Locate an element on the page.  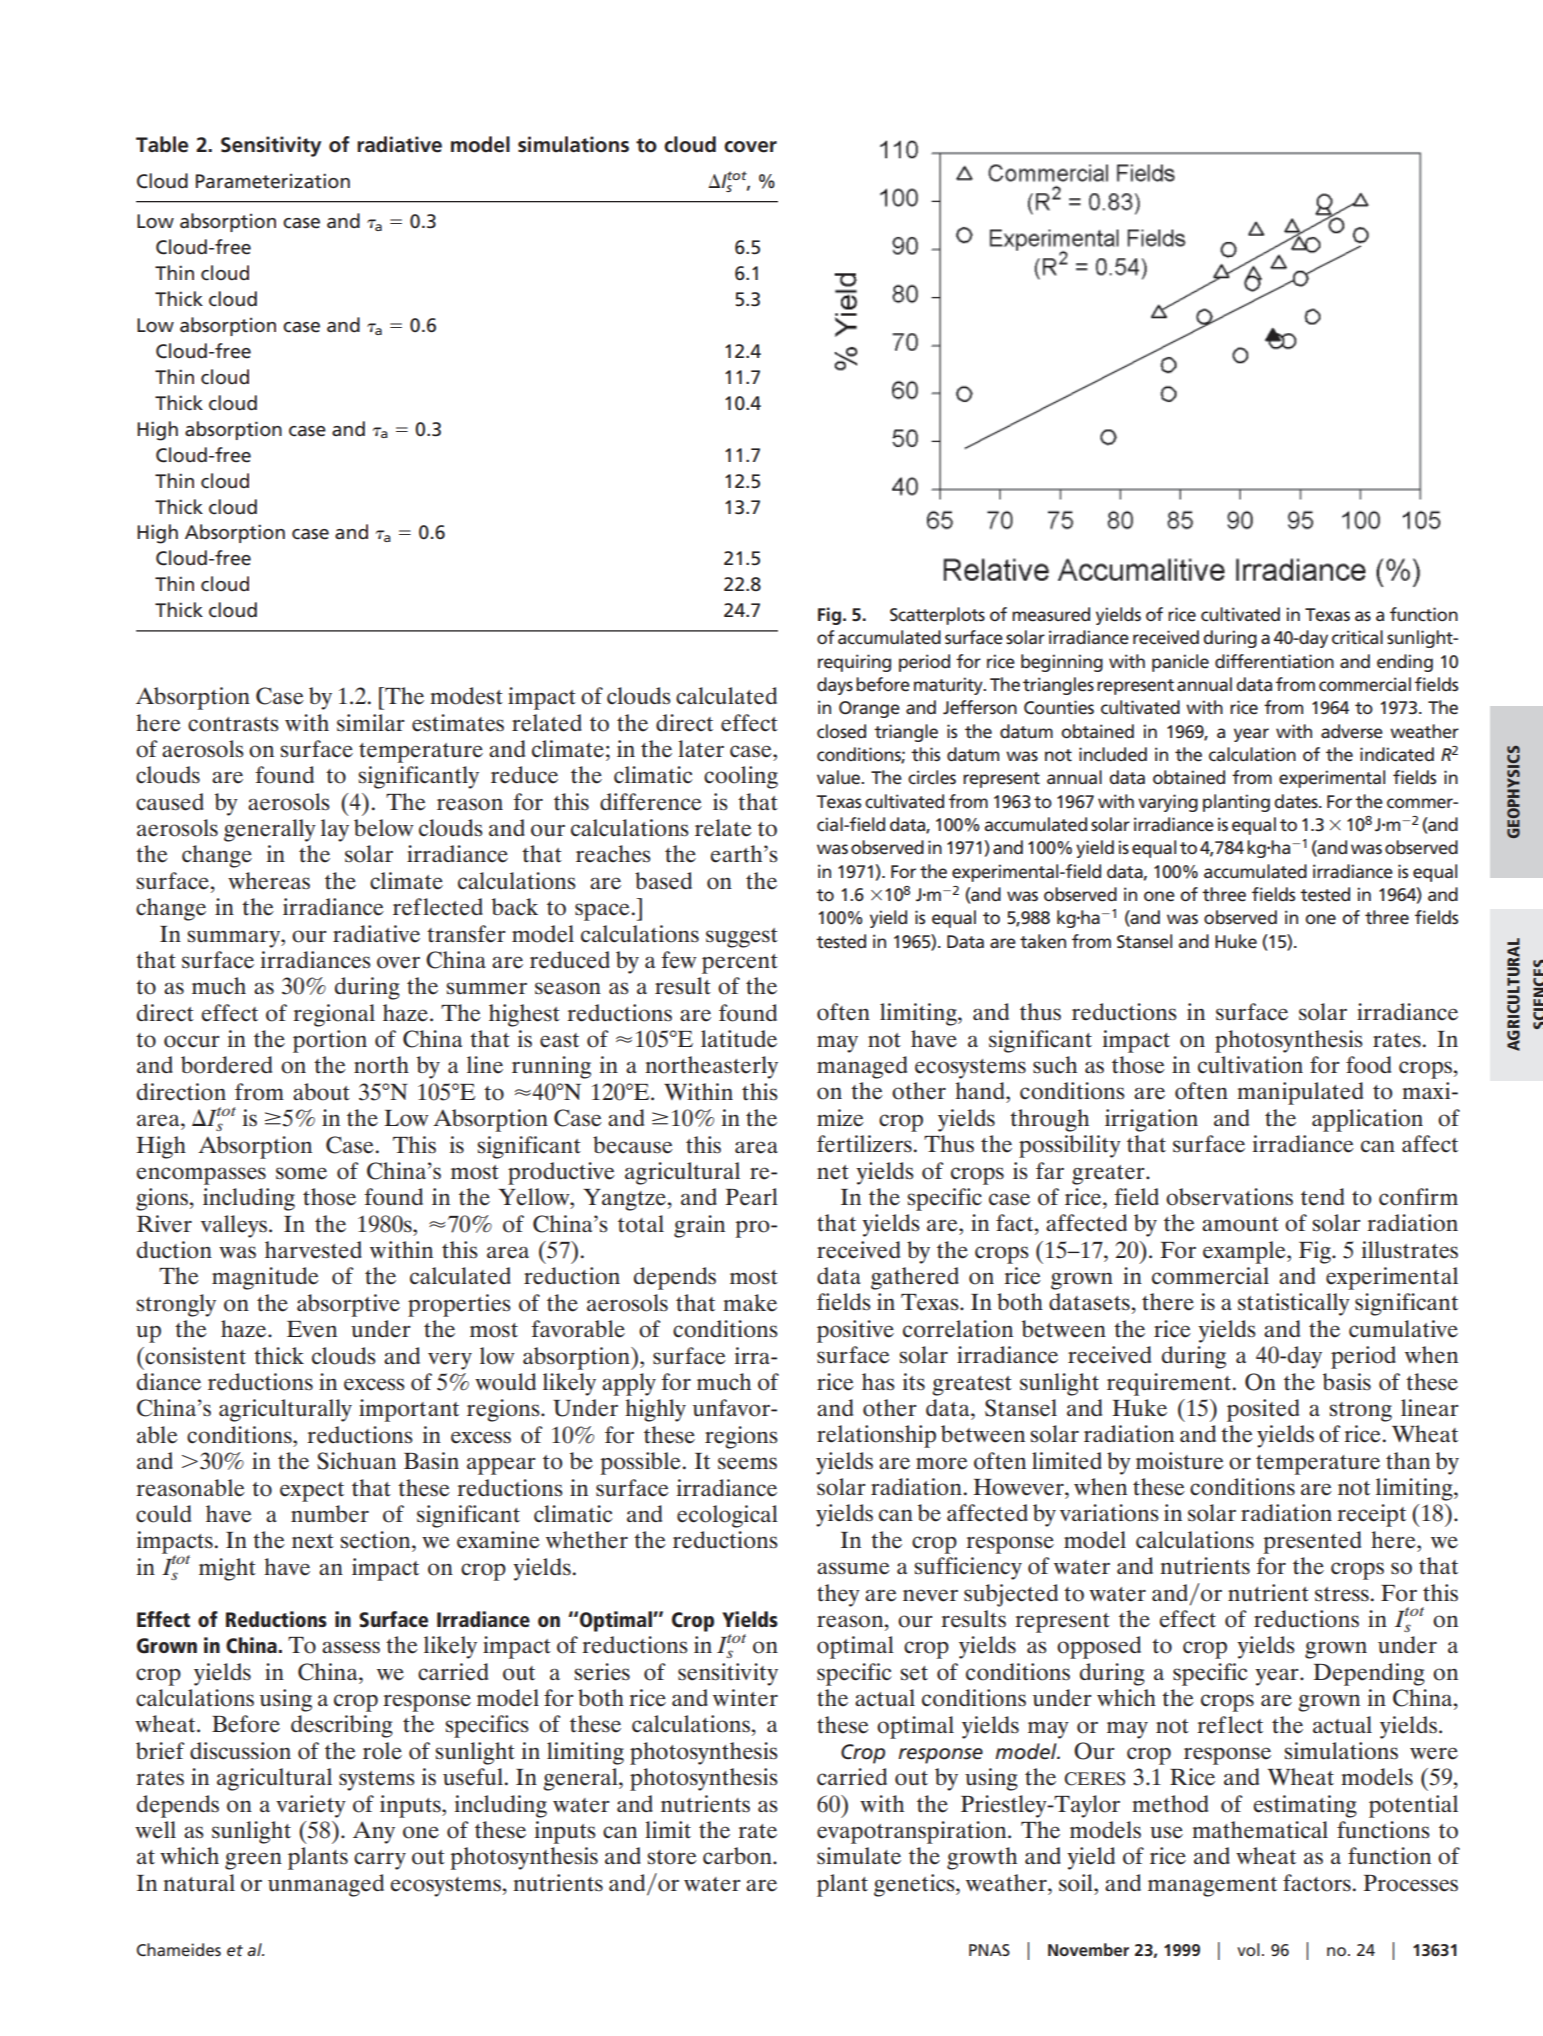
latitude is located at coordinates (739, 1039).
